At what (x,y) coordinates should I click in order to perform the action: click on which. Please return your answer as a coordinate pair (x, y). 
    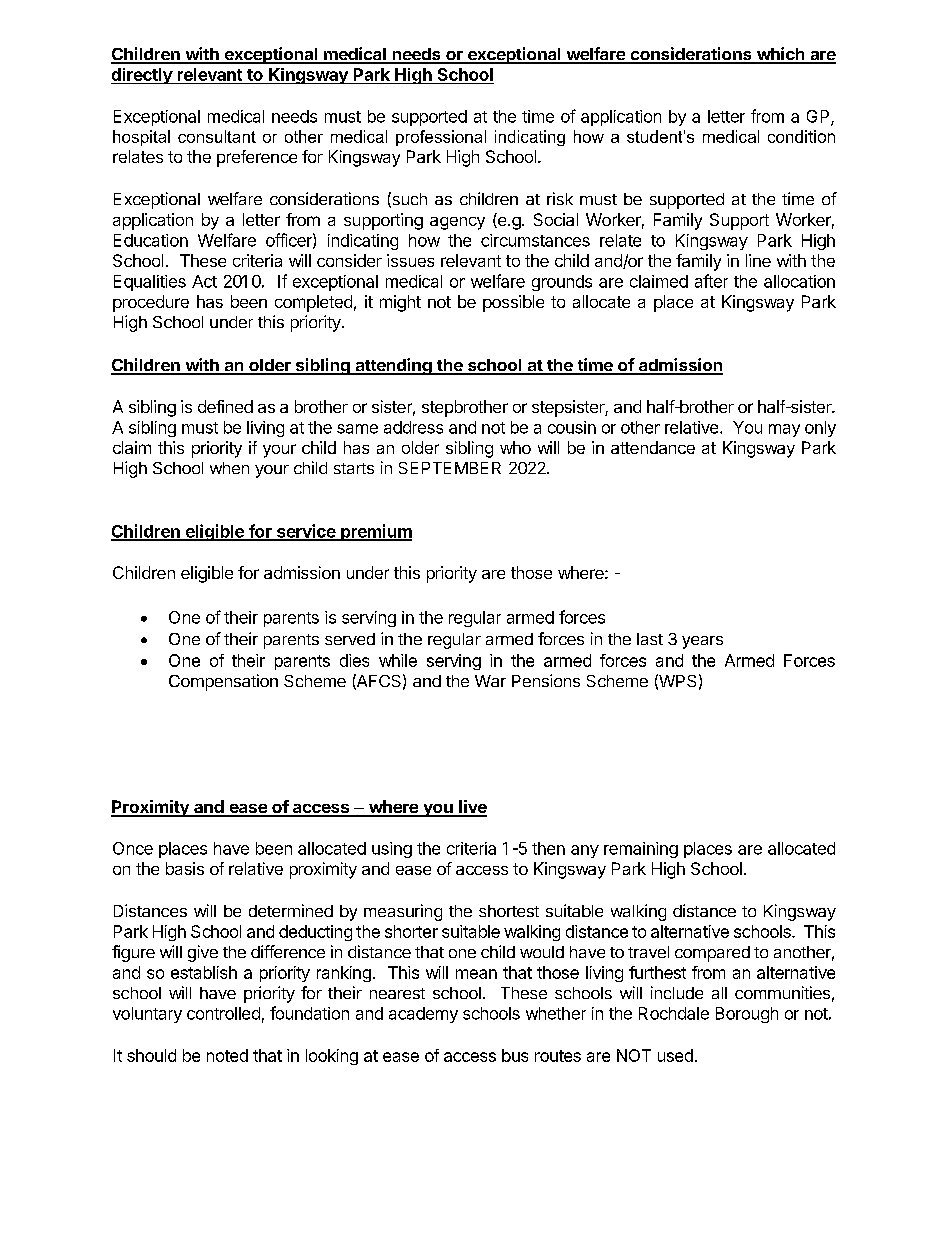
    Looking at the image, I should click on (780, 55).
